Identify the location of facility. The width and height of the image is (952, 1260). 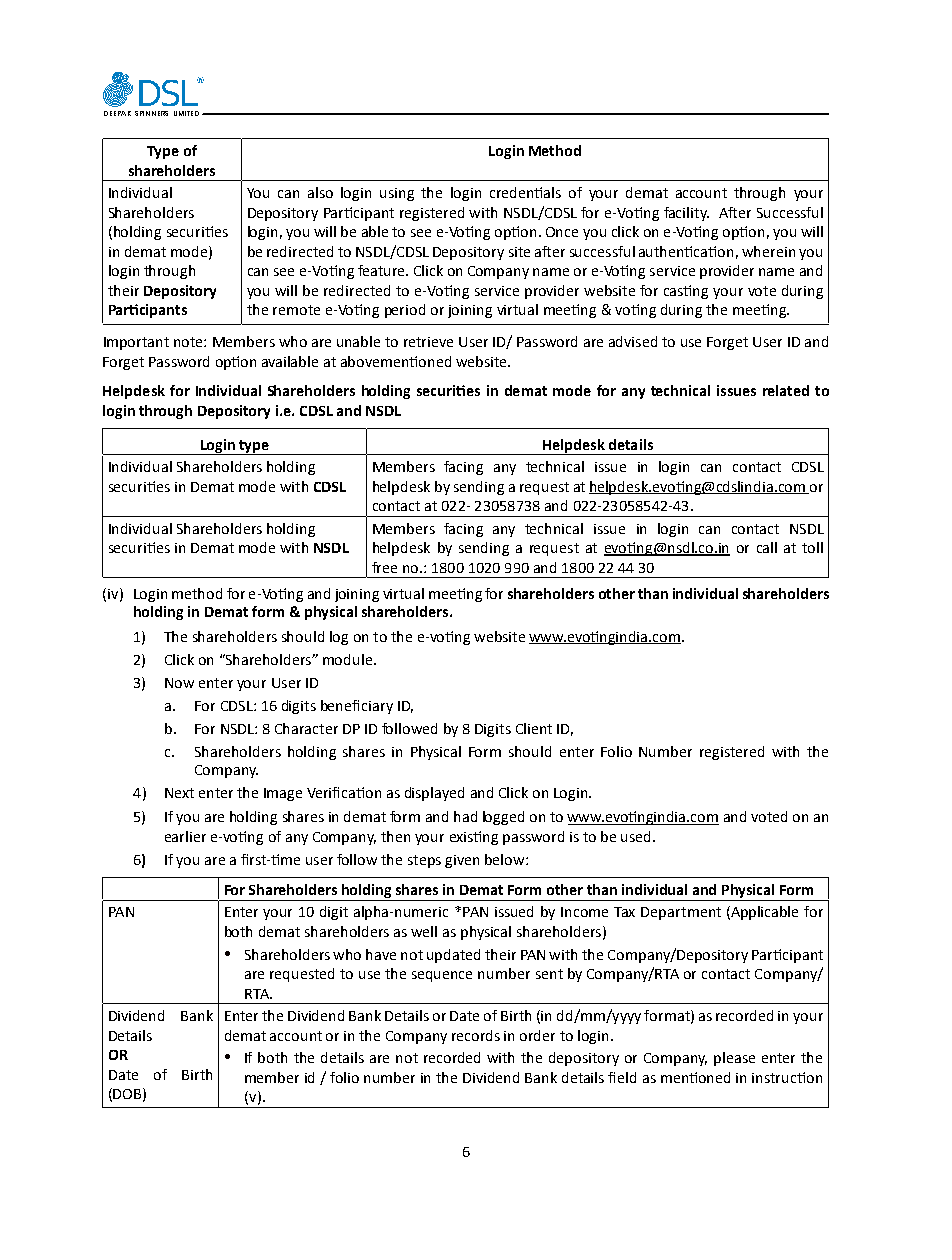
(686, 214).
